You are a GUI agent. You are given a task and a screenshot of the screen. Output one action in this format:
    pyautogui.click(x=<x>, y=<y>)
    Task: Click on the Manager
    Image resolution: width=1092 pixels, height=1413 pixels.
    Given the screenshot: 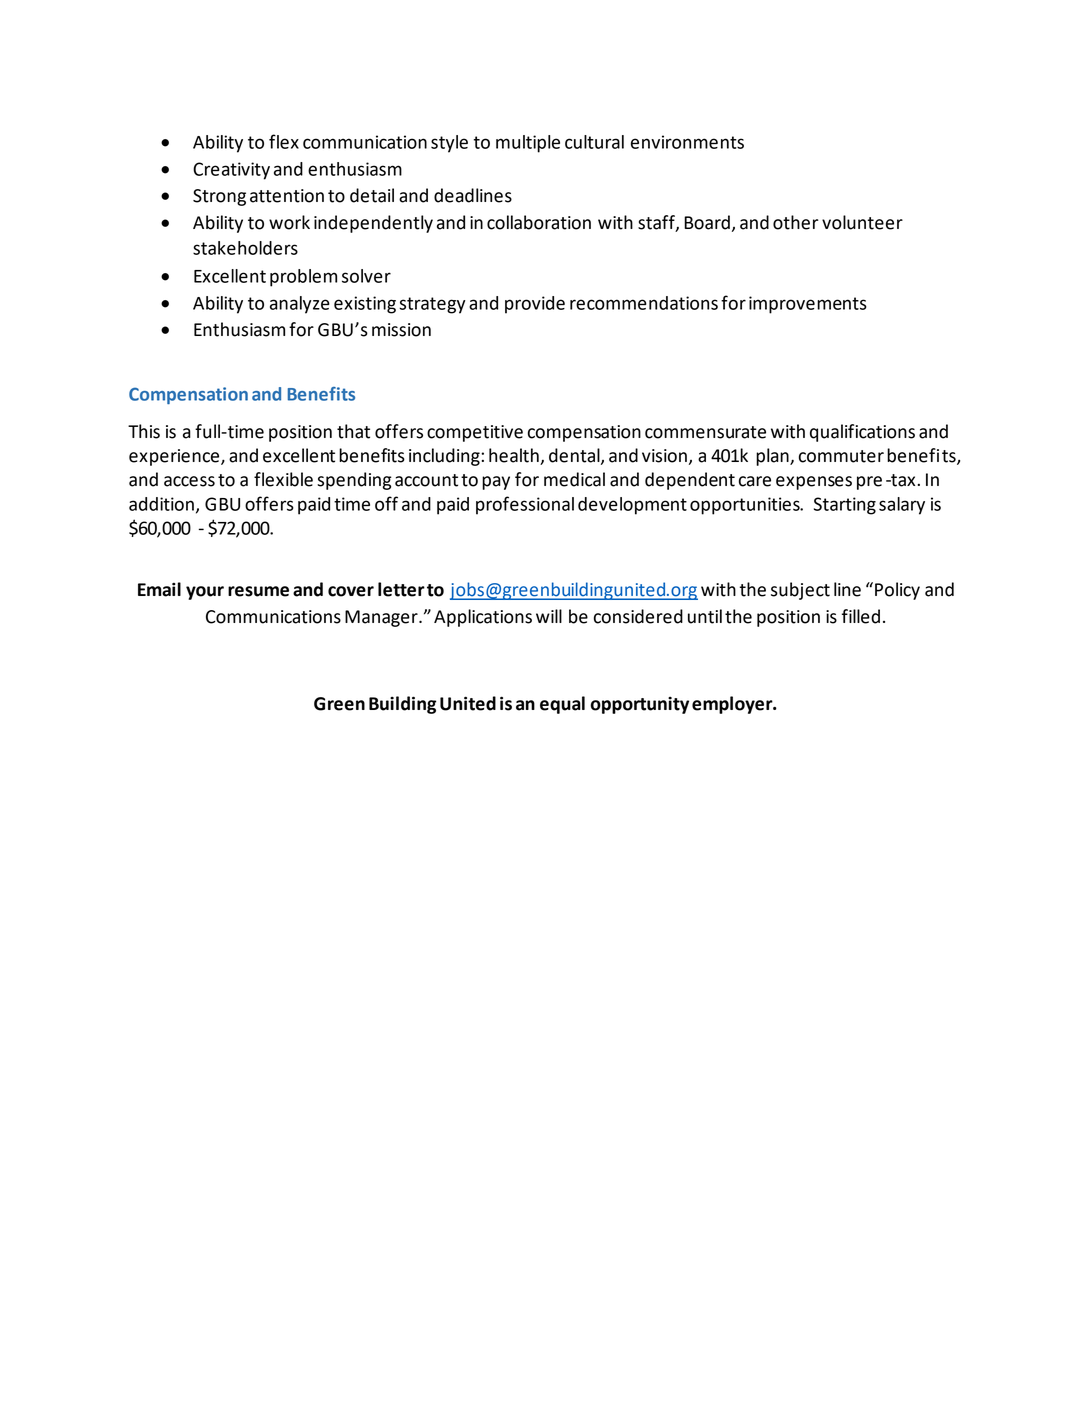 What is the action you would take?
    pyautogui.click(x=382, y=618)
